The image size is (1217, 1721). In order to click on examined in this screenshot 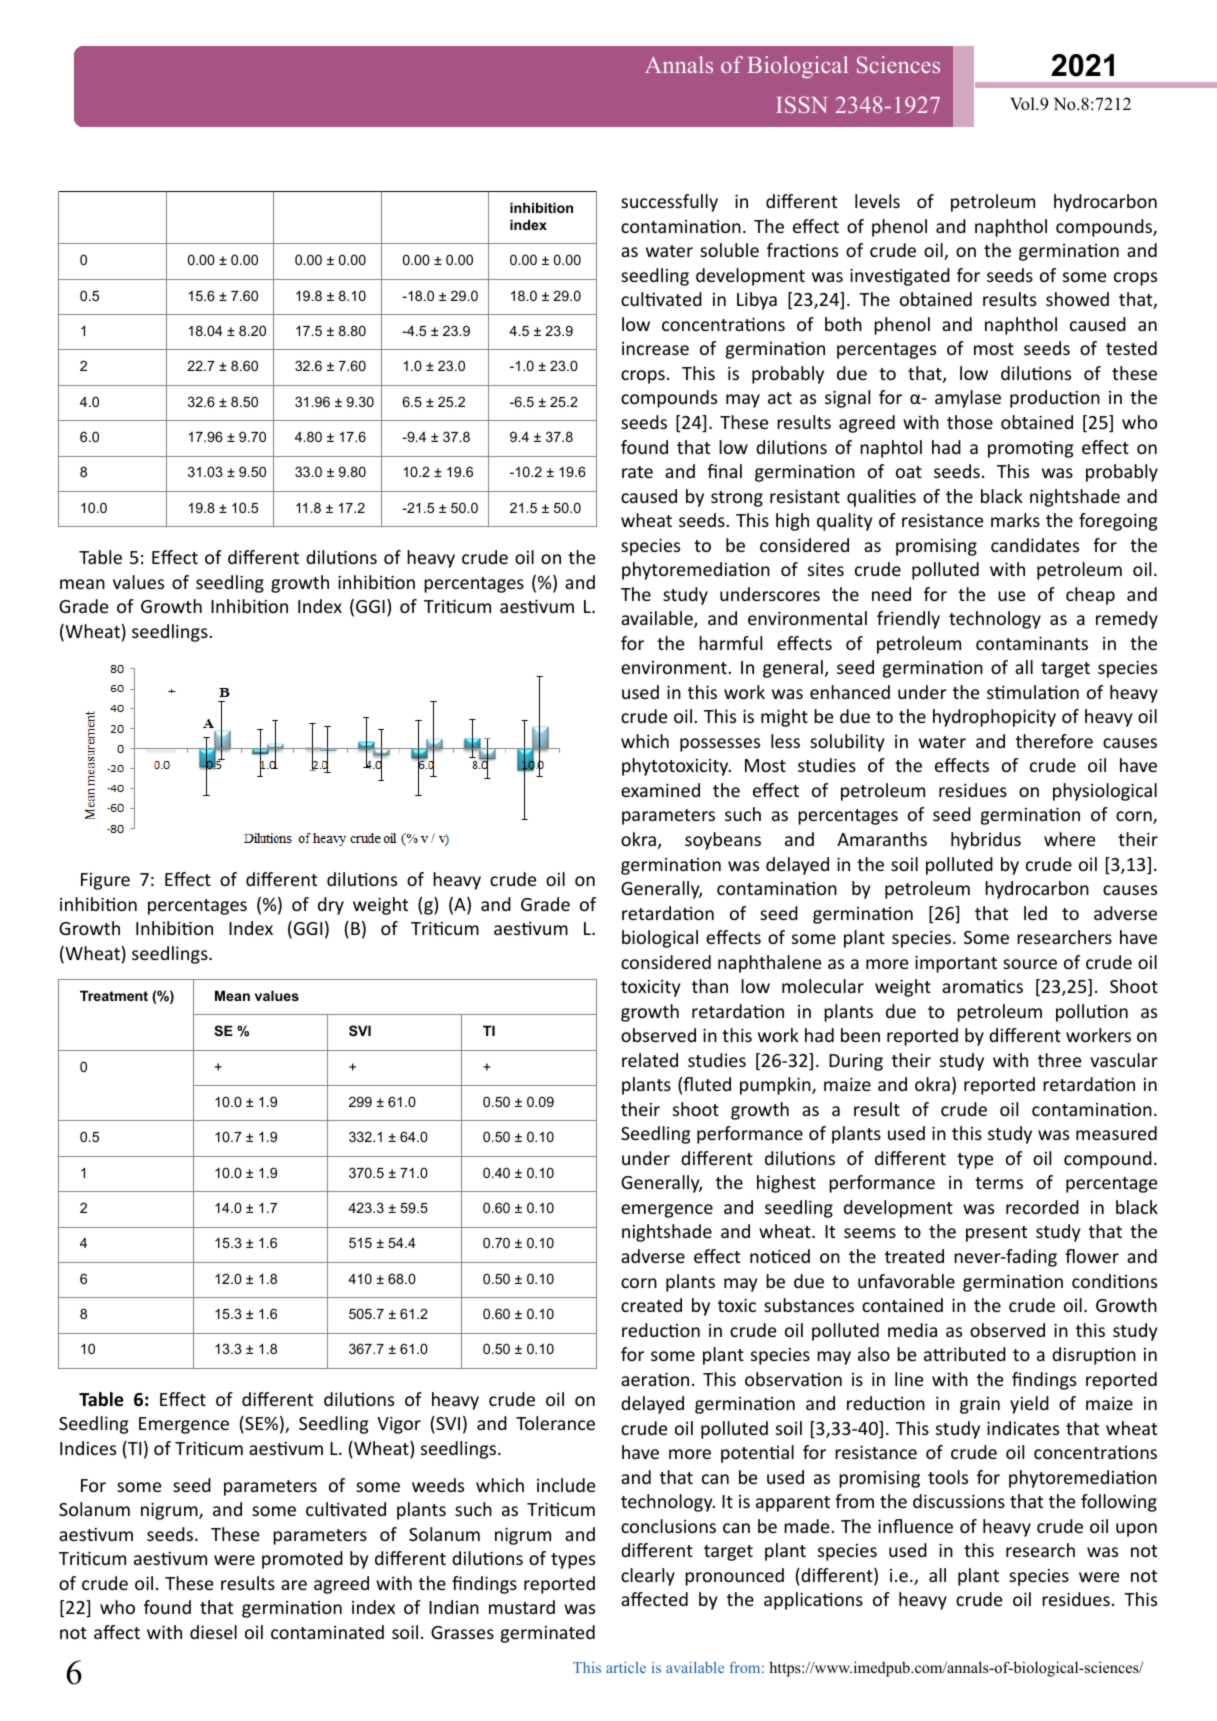, I will do `click(660, 790)`.
